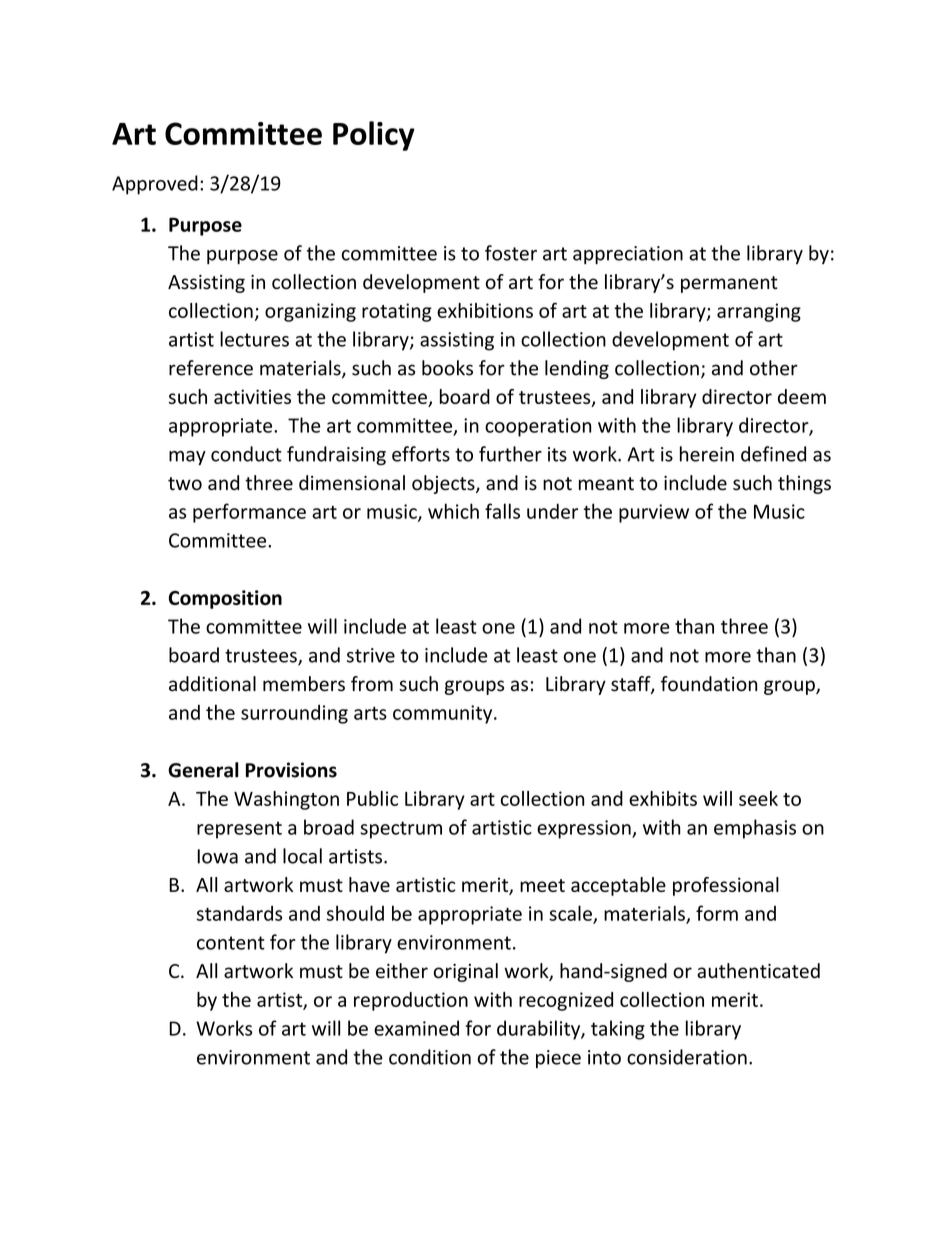 The image size is (952, 1233). What do you see at coordinates (211, 368) in the screenshot?
I see `reference` at bounding box center [211, 368].
